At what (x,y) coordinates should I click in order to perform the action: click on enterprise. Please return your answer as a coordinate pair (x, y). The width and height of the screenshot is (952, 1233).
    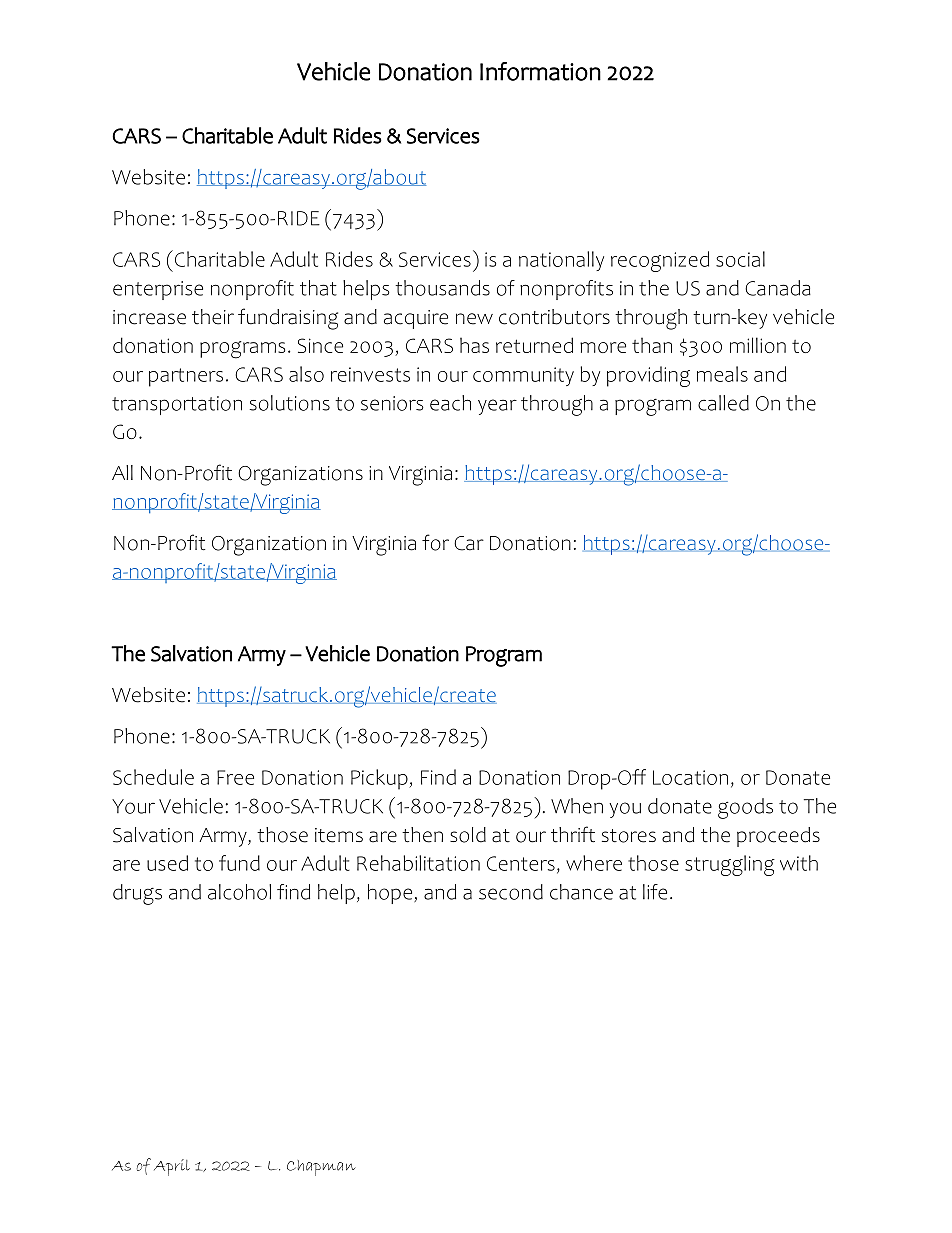
    Looking at the image, I should click on (158, 290).
